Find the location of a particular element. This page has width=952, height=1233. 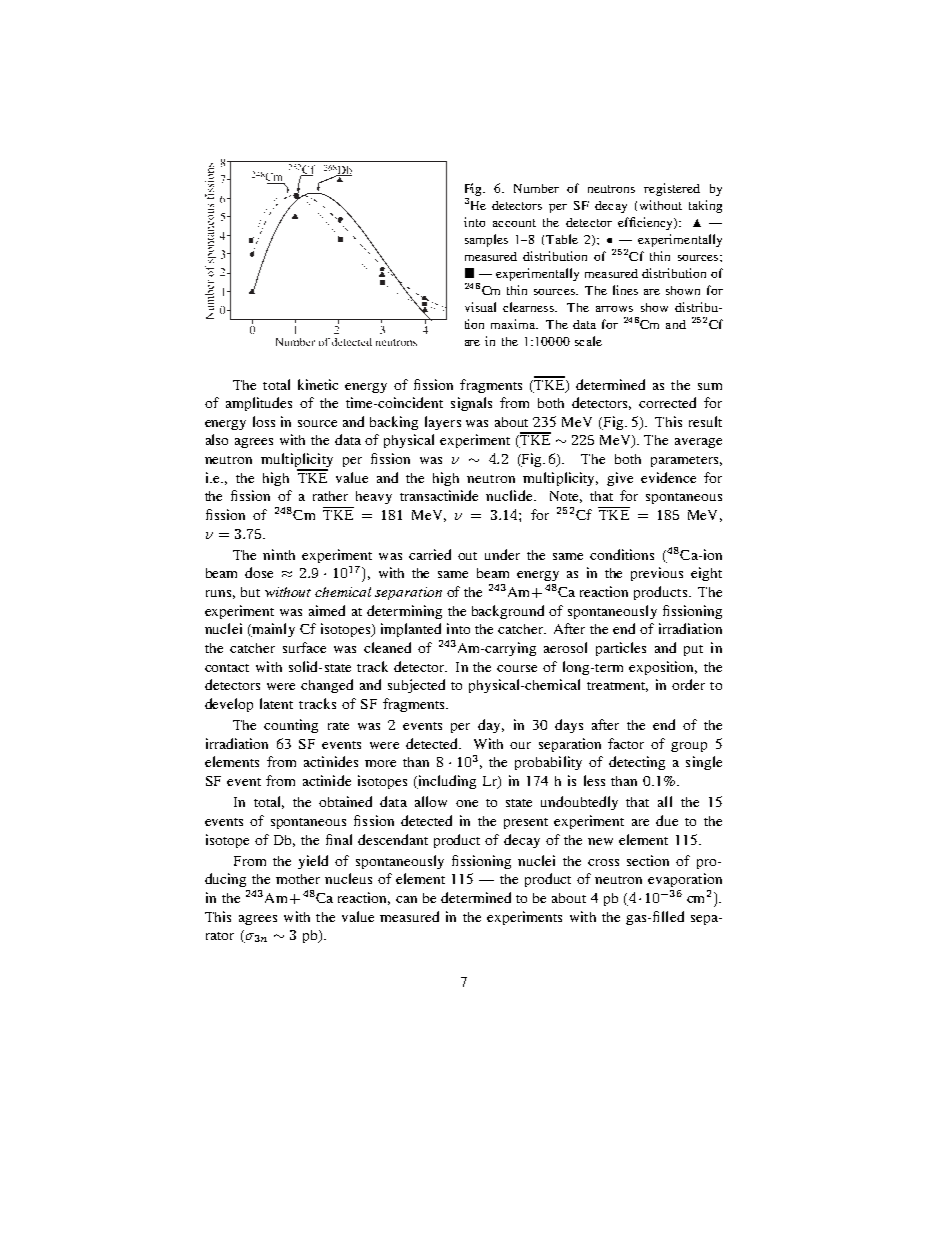

account is located at coordinates (514, 223).
